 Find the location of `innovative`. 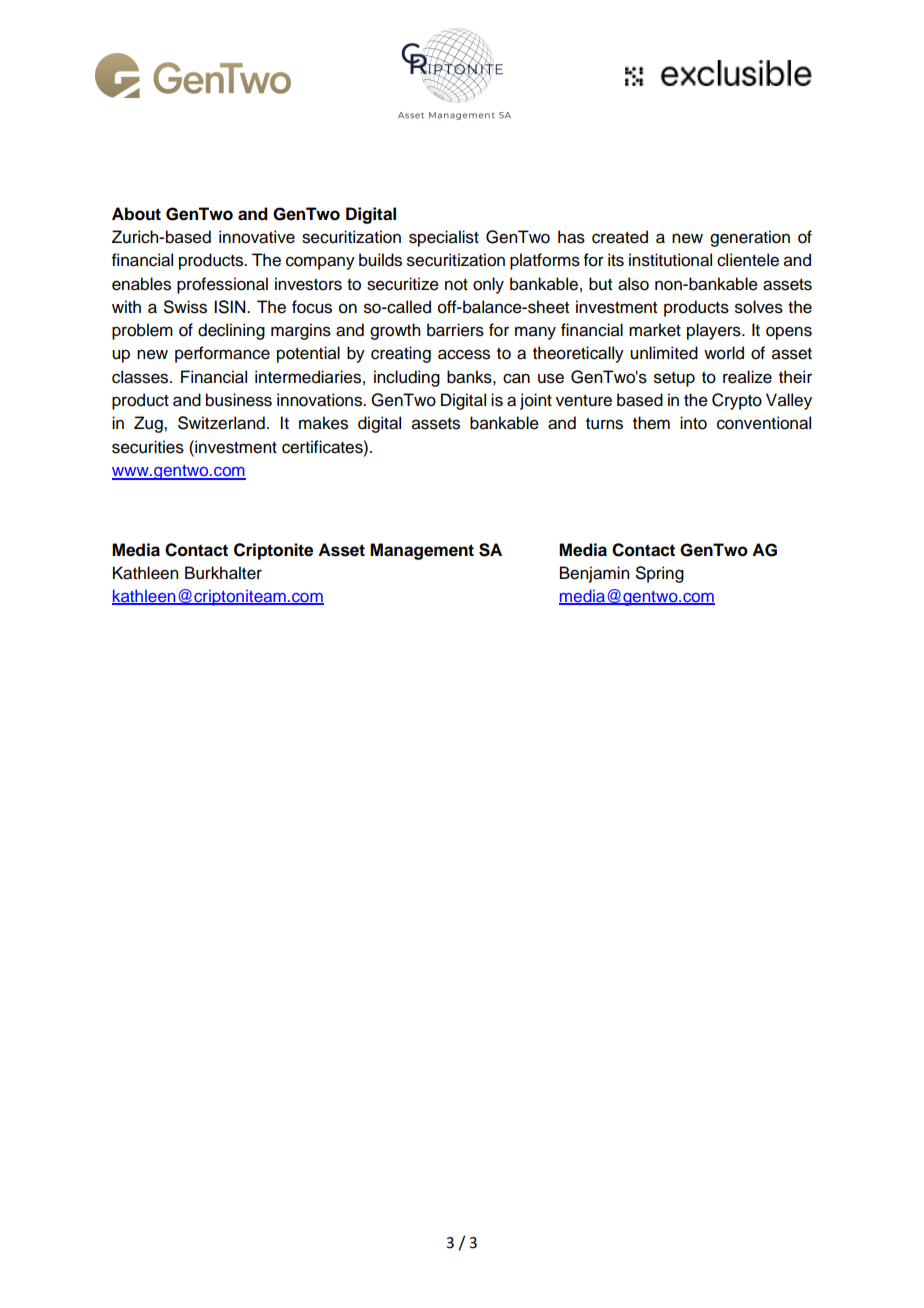

innovative is located at coordinates (257, 237).
